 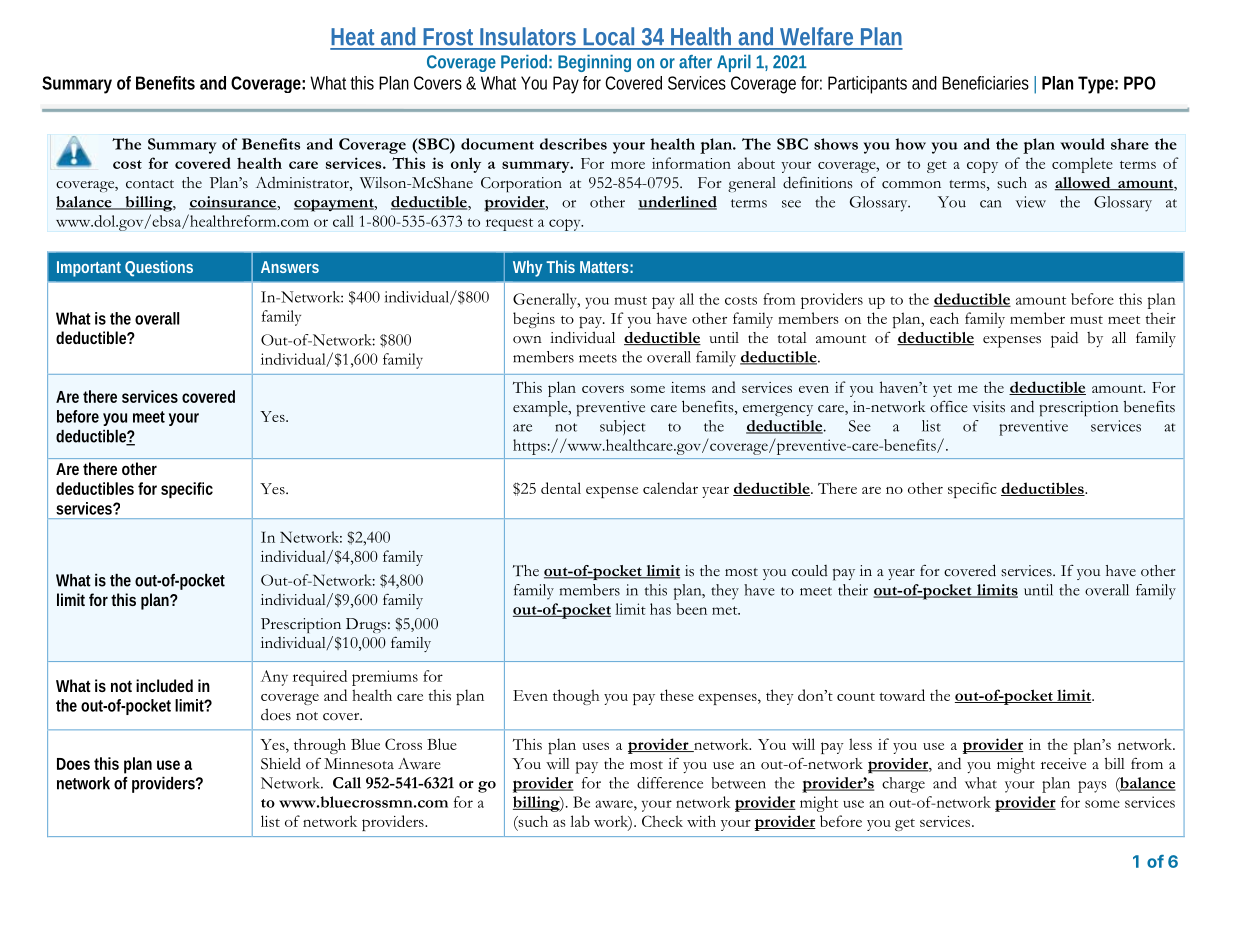 I want to click on begins, so click(x=534, y=320).
